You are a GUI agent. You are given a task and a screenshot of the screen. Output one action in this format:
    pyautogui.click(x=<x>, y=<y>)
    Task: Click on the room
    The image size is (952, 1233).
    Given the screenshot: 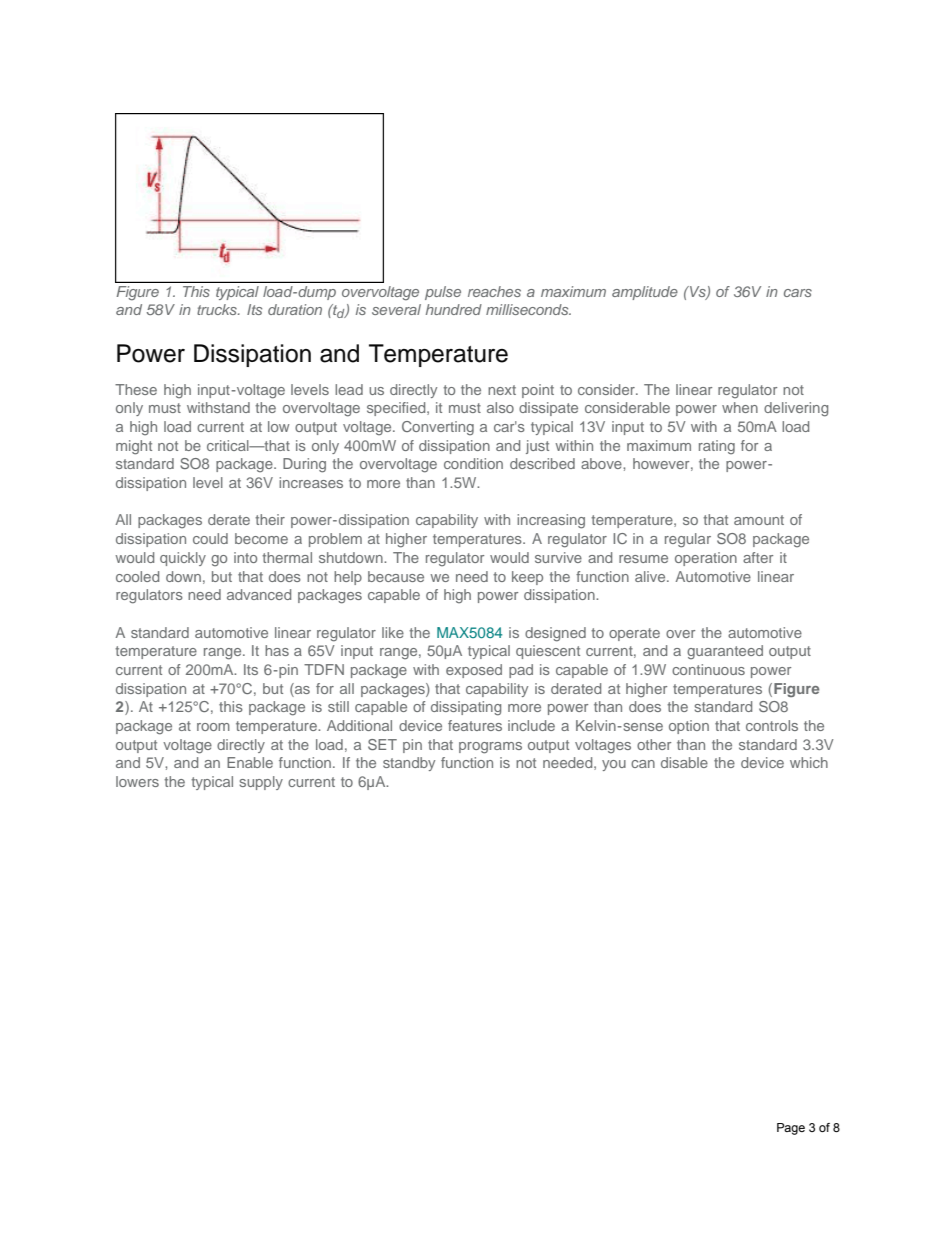 What is the action you would take?
    pyautogui.click(x=213, y=727)
